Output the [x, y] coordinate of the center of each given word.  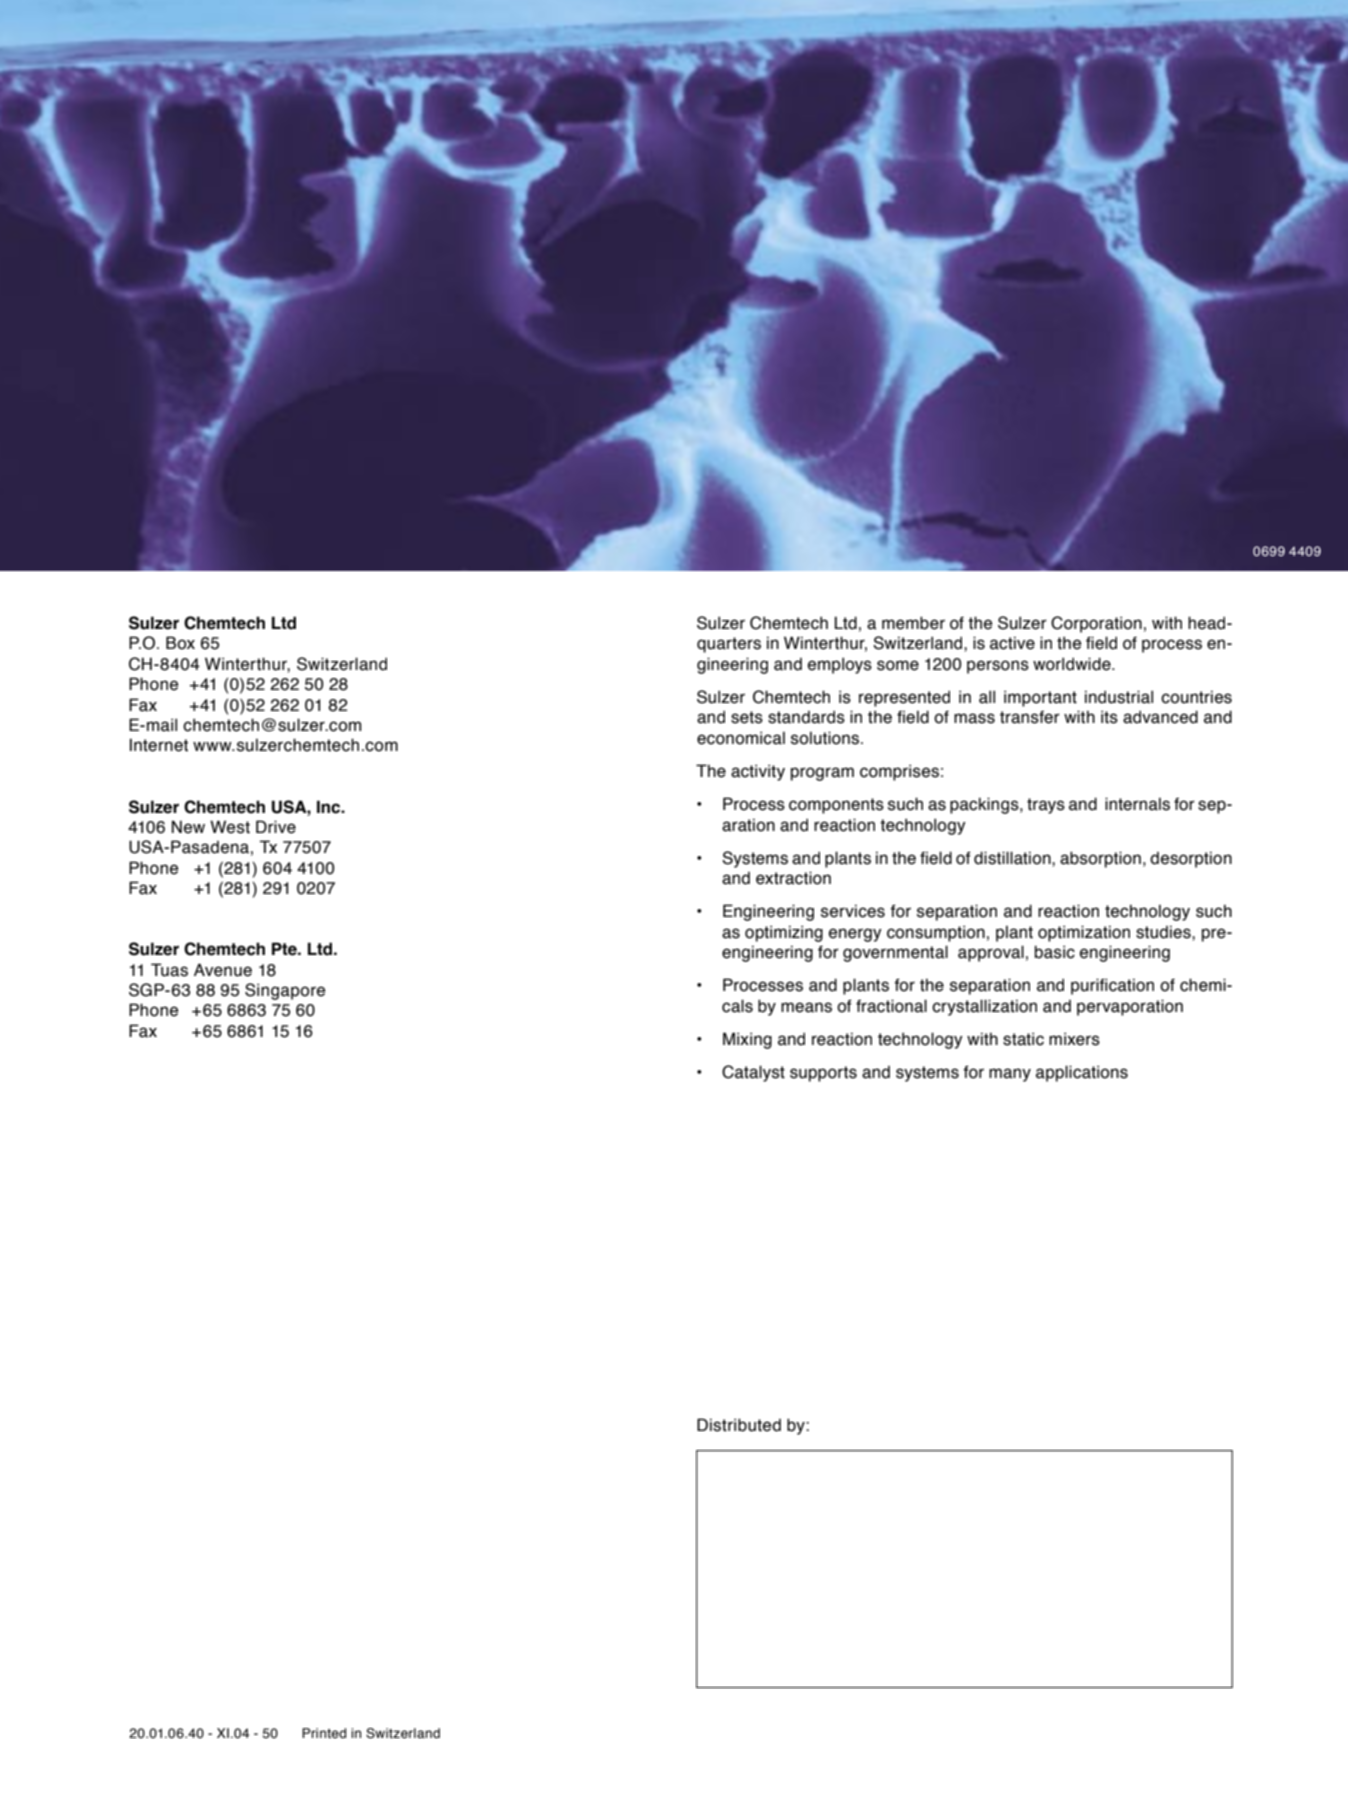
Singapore [285, 991]
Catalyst [753, 1073]
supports [823, 1074]
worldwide [1073, 664]
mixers [1074, 1039]
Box [180, 643]
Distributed [739, 1425]
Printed [324, 1733]
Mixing [747, 1040]
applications [1082, 1073]
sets [747, 717]
